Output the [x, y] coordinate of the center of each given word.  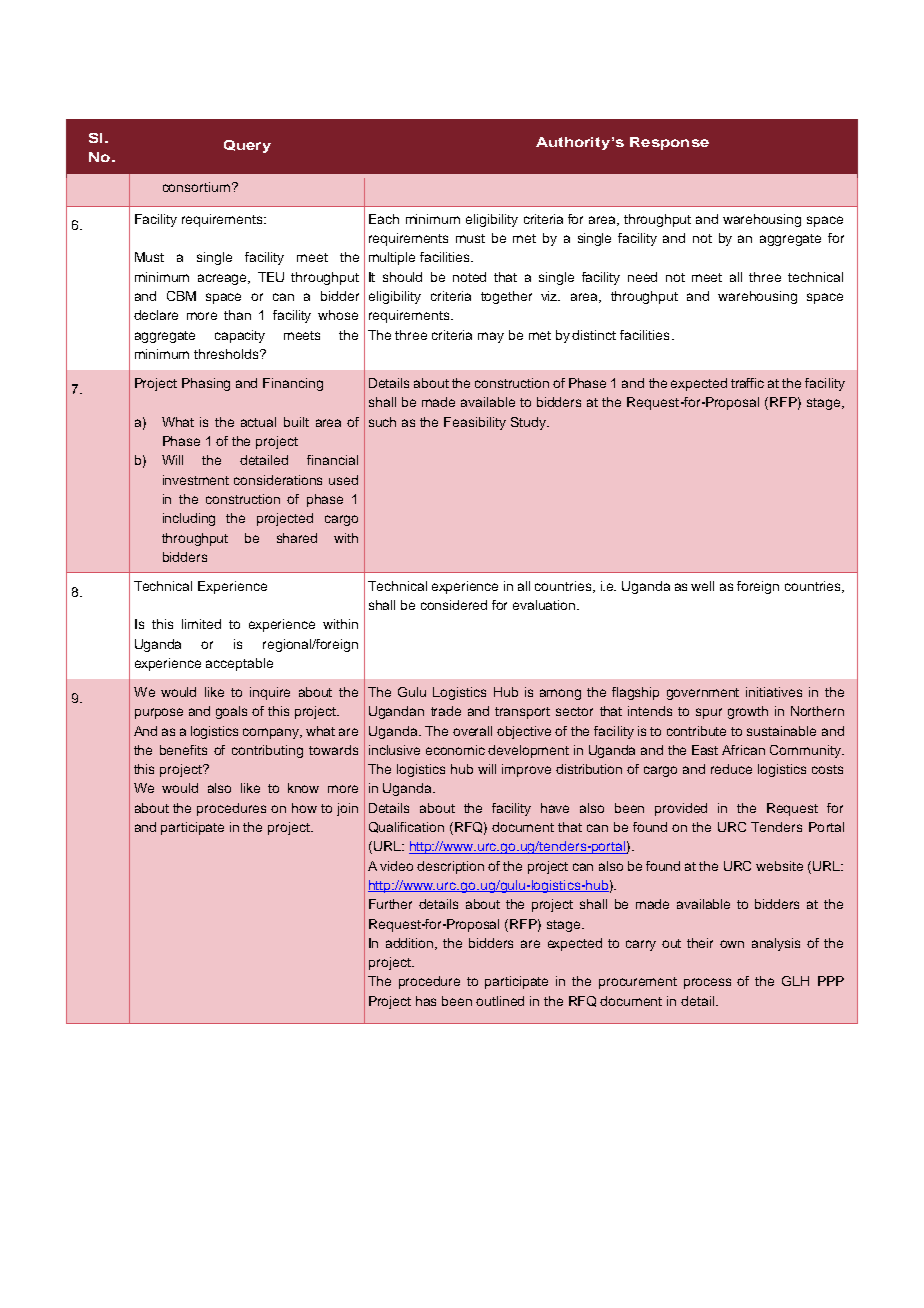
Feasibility [475, 423]
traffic [747, 383]
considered [454, 605]
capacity [240, 336]
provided [681, 809]
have [555, 808]
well [702, 586]
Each [384, 219]
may [491, 337]
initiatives [774, 692]
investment [196, 480]
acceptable [239, 664]
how [304, 808]
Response [669, 143]
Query [247, 146]
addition [411, 944]
